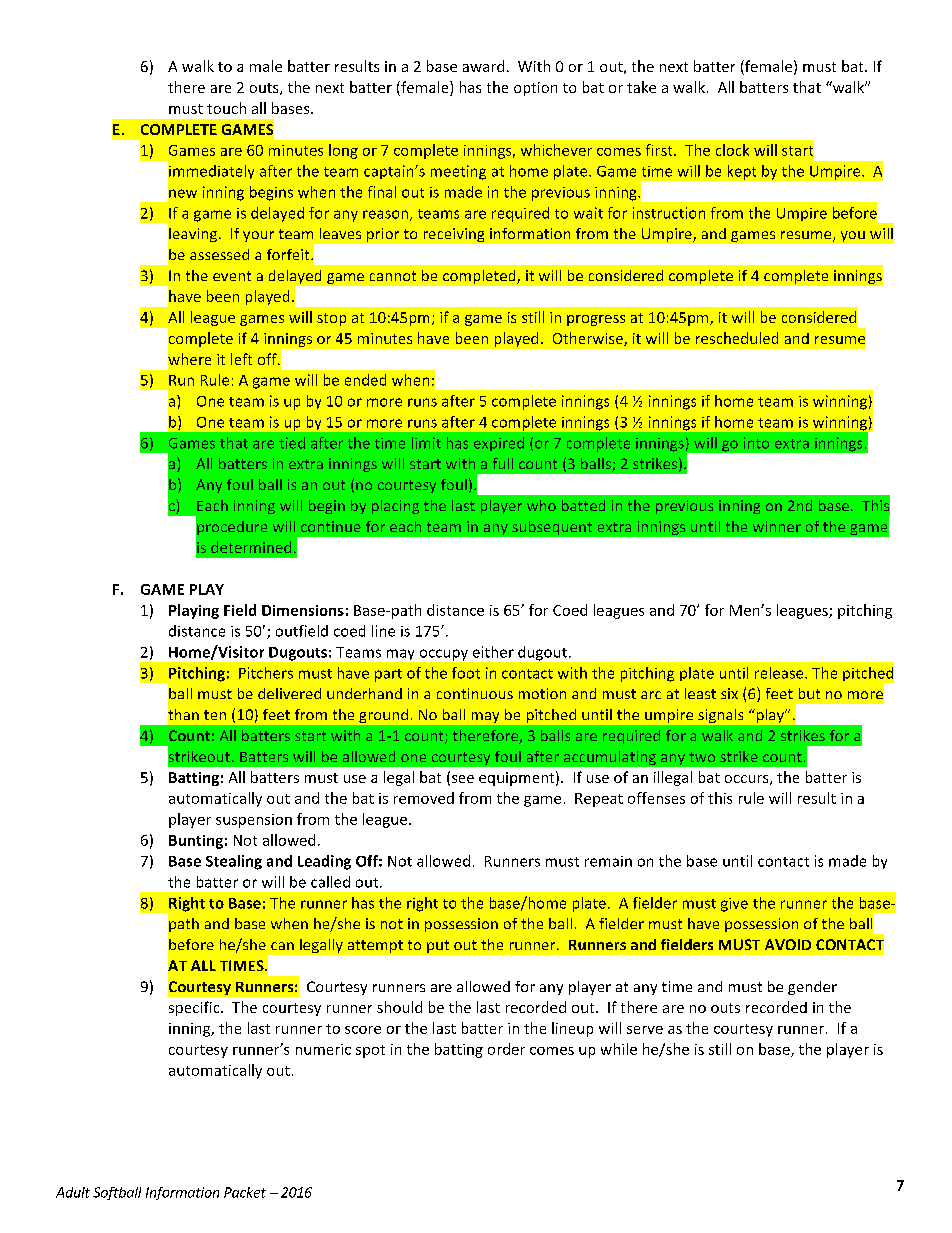 The width and height of the image is (952, 1233). Describe the element at coordinates (444, 655) in the image. I see `occupy` at that location.
